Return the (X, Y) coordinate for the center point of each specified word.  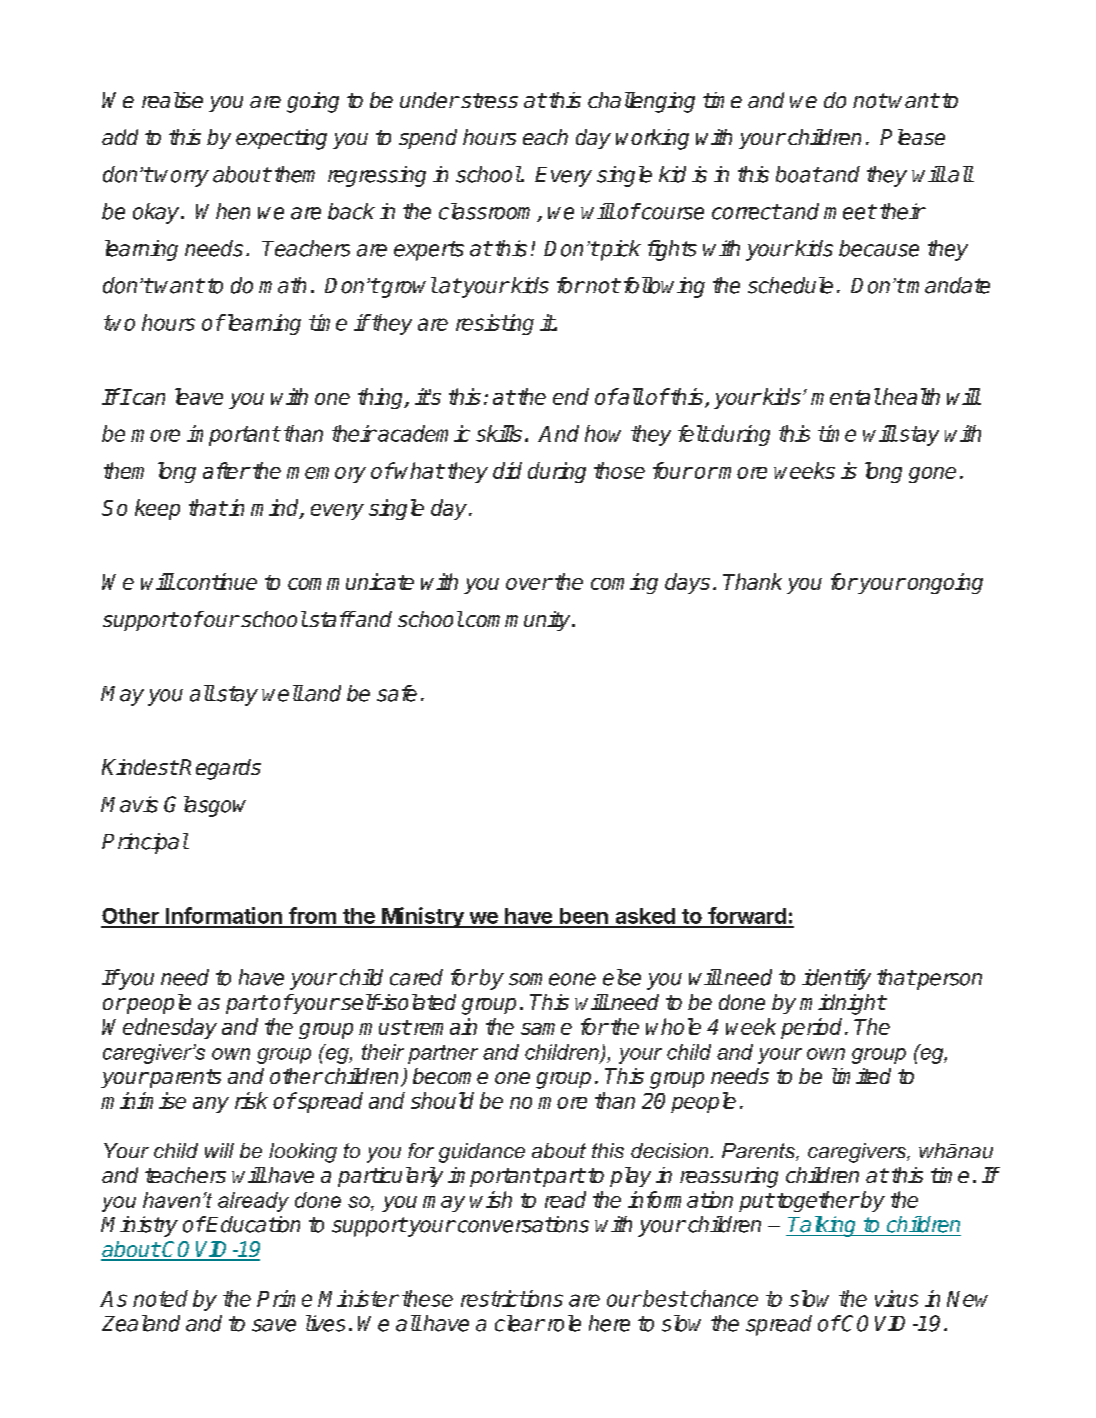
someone (552, 979)
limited (861, 1076)
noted (160, 1298)
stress (488, 100)
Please (912, 137)
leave (199, 396)
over (529, 584)
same (546, 1029)
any (211, 1105)
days (687, 583)
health (911, 396)
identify (836, 979)
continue (217, 581)
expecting (281, 139)
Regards (220, 769)
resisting (495, 324)
